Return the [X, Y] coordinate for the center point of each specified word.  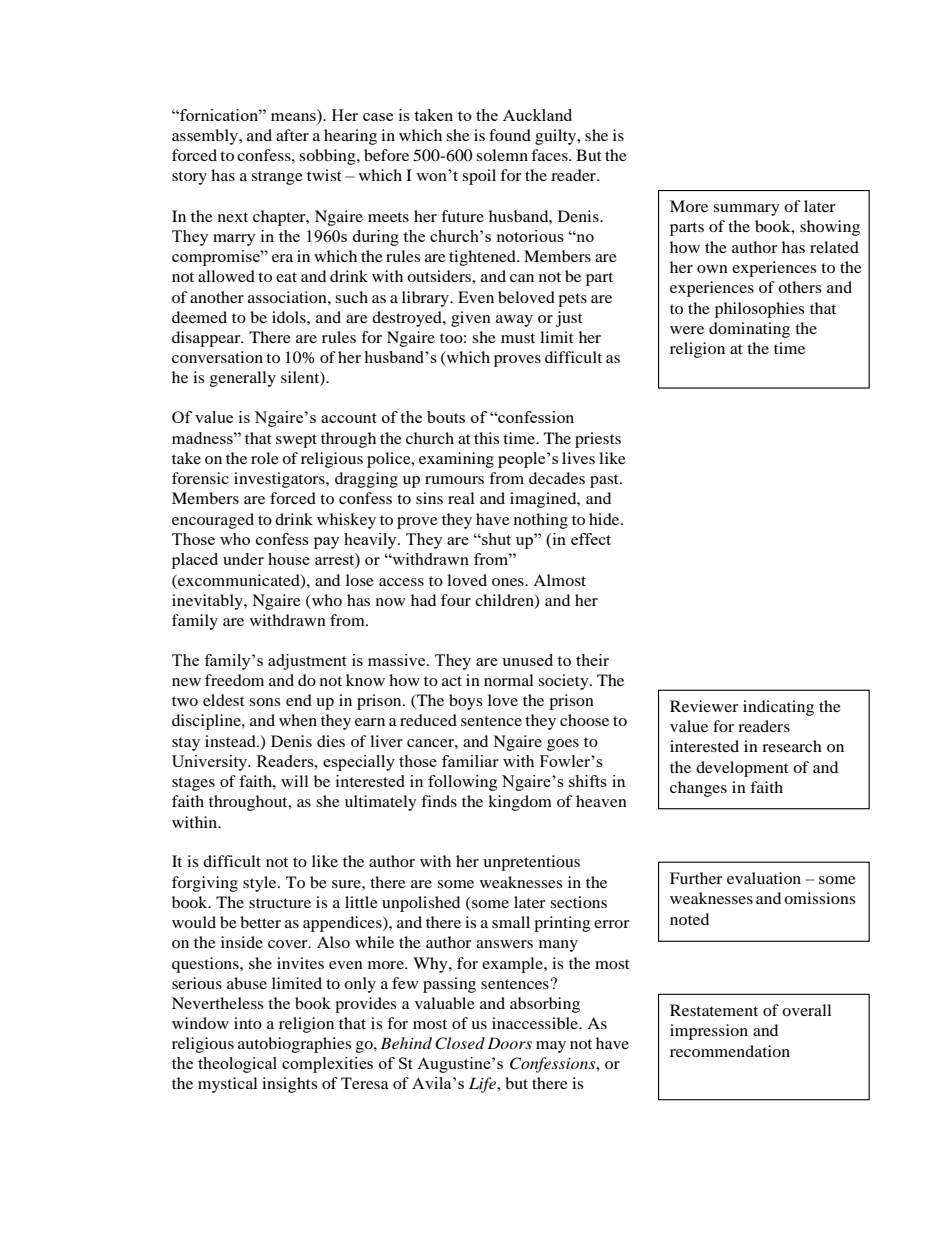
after [292, 135]
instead [231, 741]
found [510, 135]
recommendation [730, 1051]
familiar [470, 761]
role [265, 458]
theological [237, 1065]
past [605, 481]
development [742, 769]
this [486, 438]
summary [746, 210]
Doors [509, 1043]
